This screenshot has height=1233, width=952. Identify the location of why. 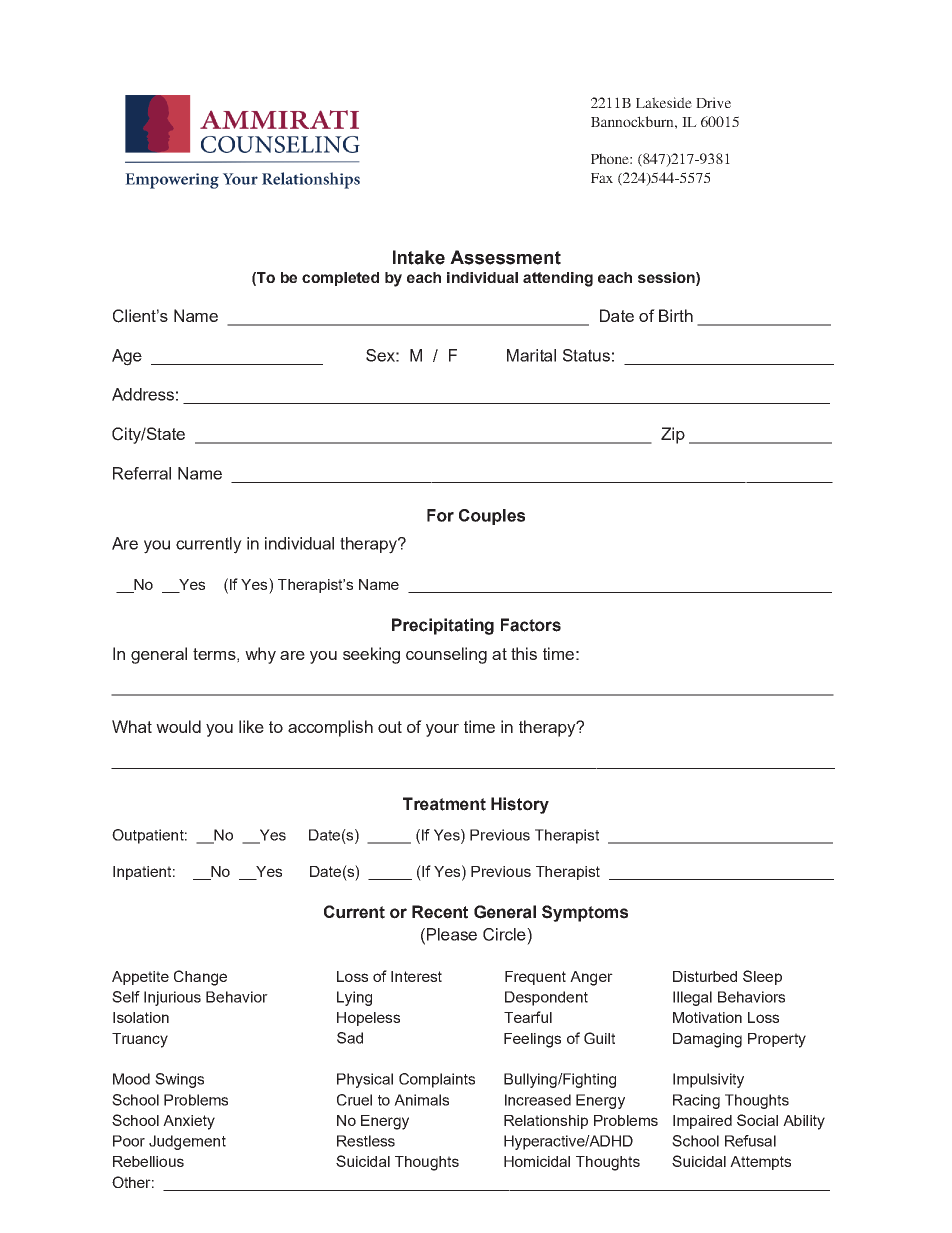
(260, 655).
